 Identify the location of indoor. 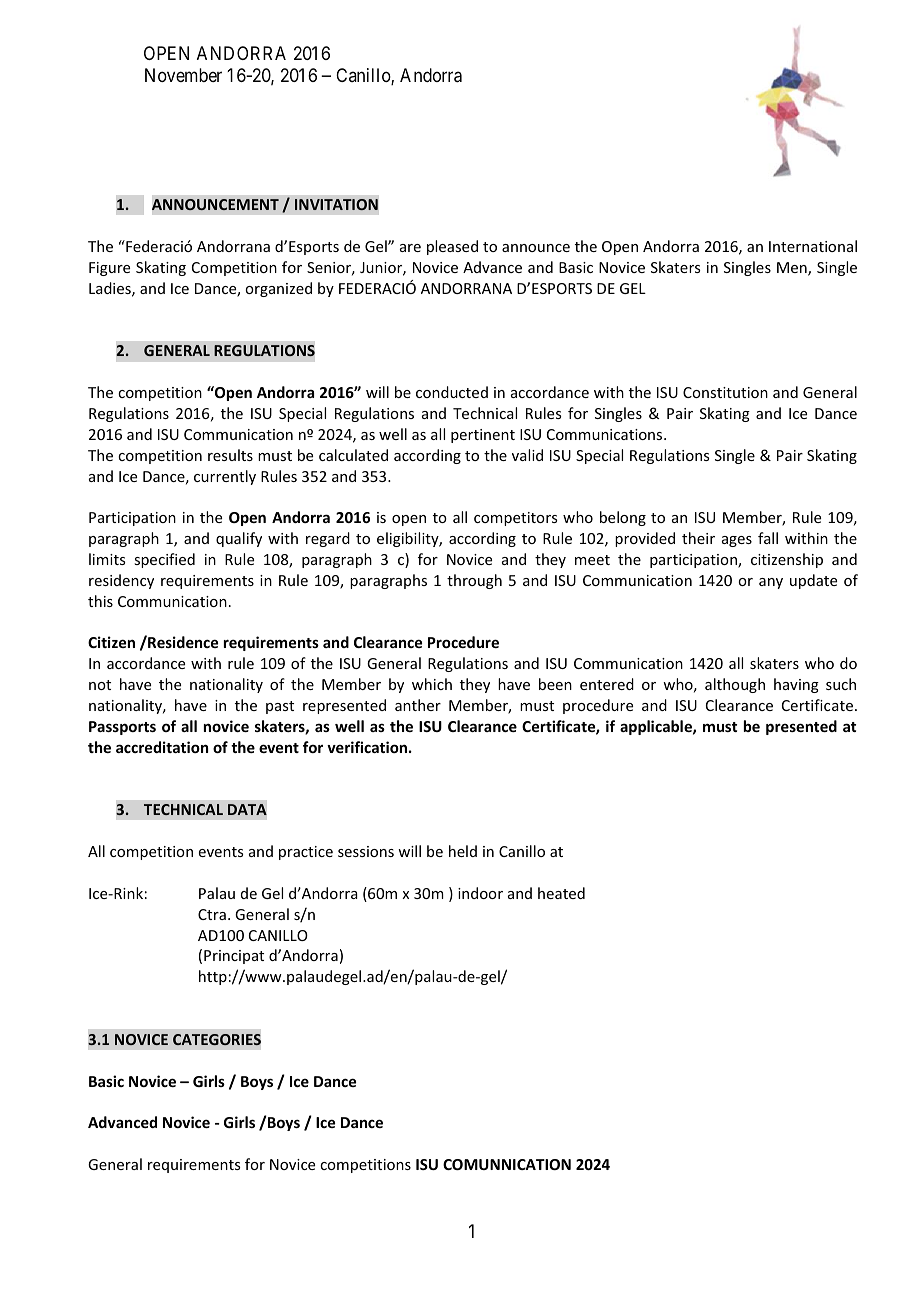
(480, 893).
